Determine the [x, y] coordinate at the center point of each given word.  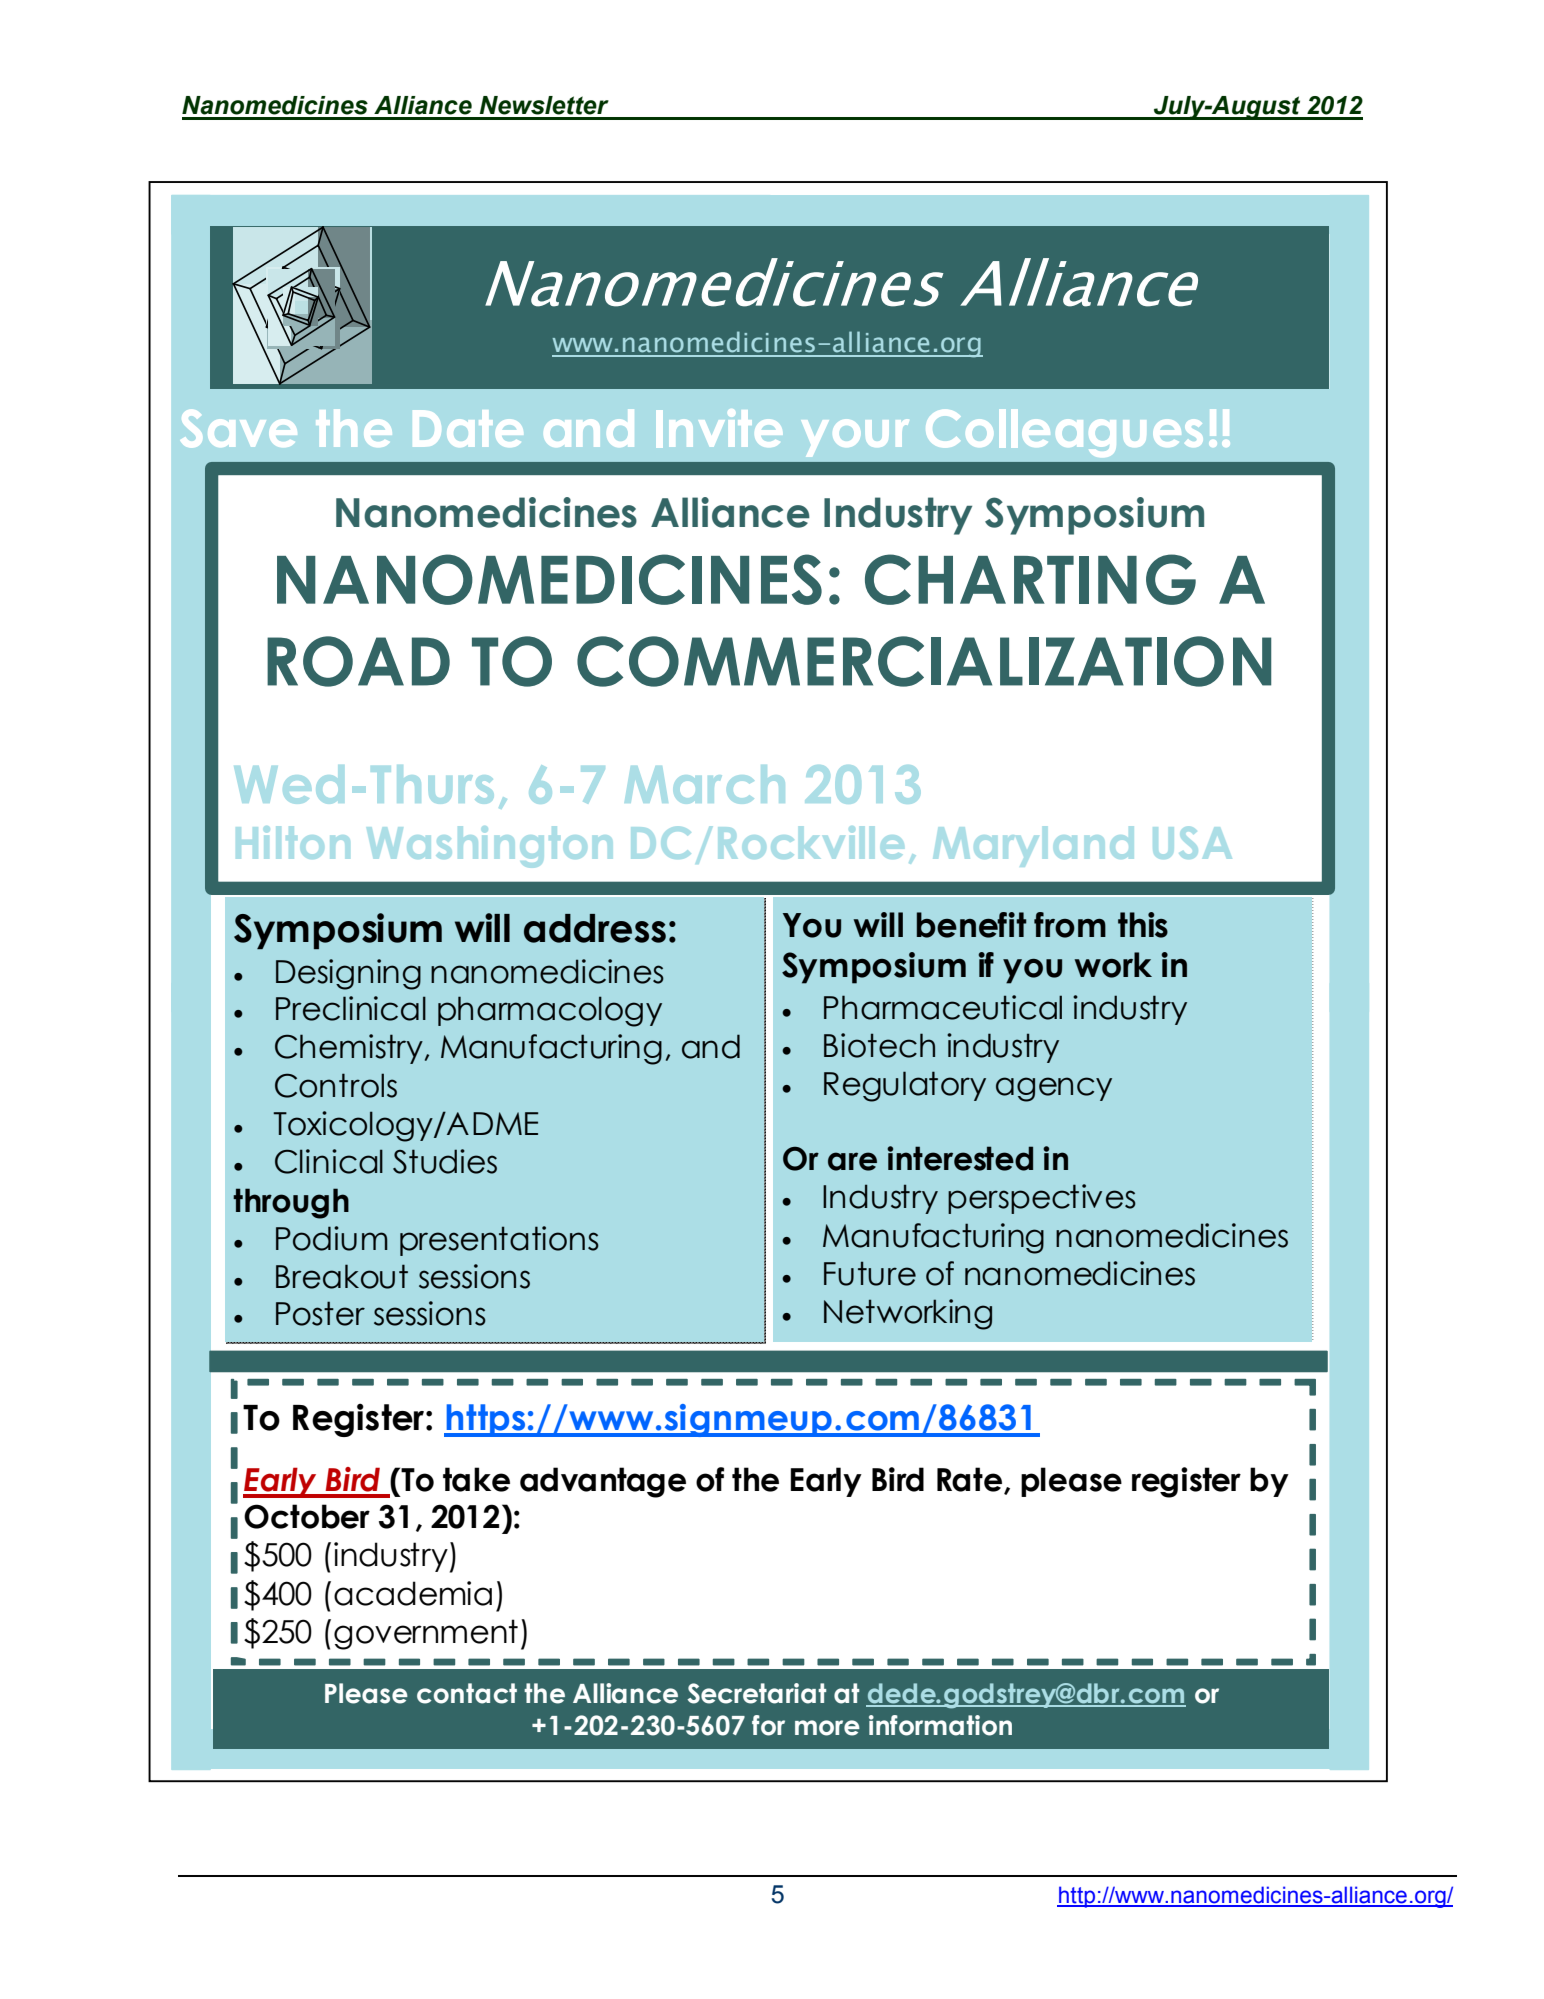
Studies [445, 1161]
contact [467, 1693]
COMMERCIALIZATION [924, 661]
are [852, 1161]
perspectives [1042, 1199]
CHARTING [1030, 579]
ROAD [358, 661]
